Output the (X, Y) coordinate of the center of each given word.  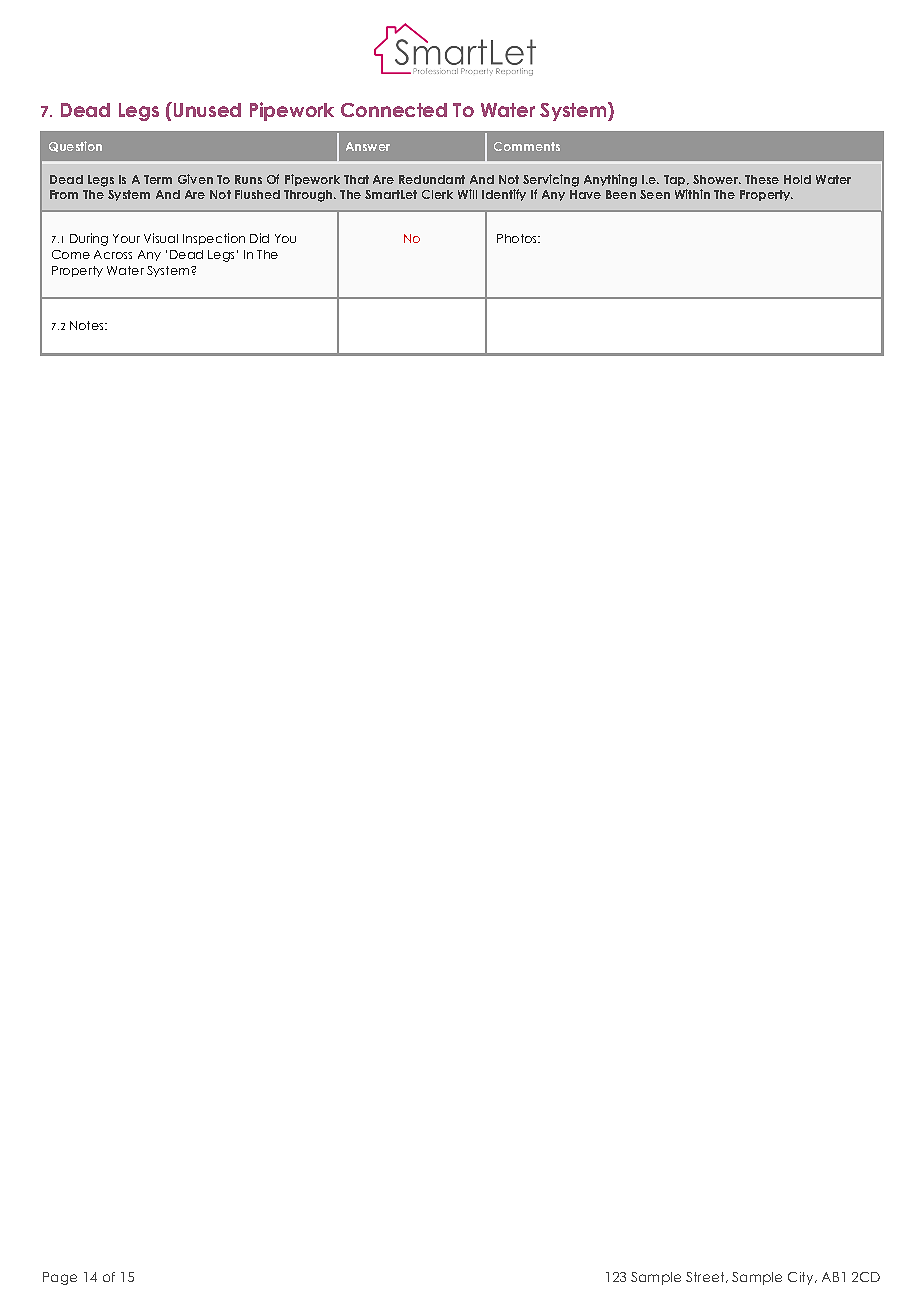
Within (692, 194)
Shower (717, 179)
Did (259, 238)
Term (158, 179)
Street (706, 1277)
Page (60, 1278)
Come (71, 254)
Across (113, 254)
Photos (518, 238)
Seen (655, 194)
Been (621, 194)
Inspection (214, 239)
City (802, 1278)
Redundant (432, 179)
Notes (88, 325)
